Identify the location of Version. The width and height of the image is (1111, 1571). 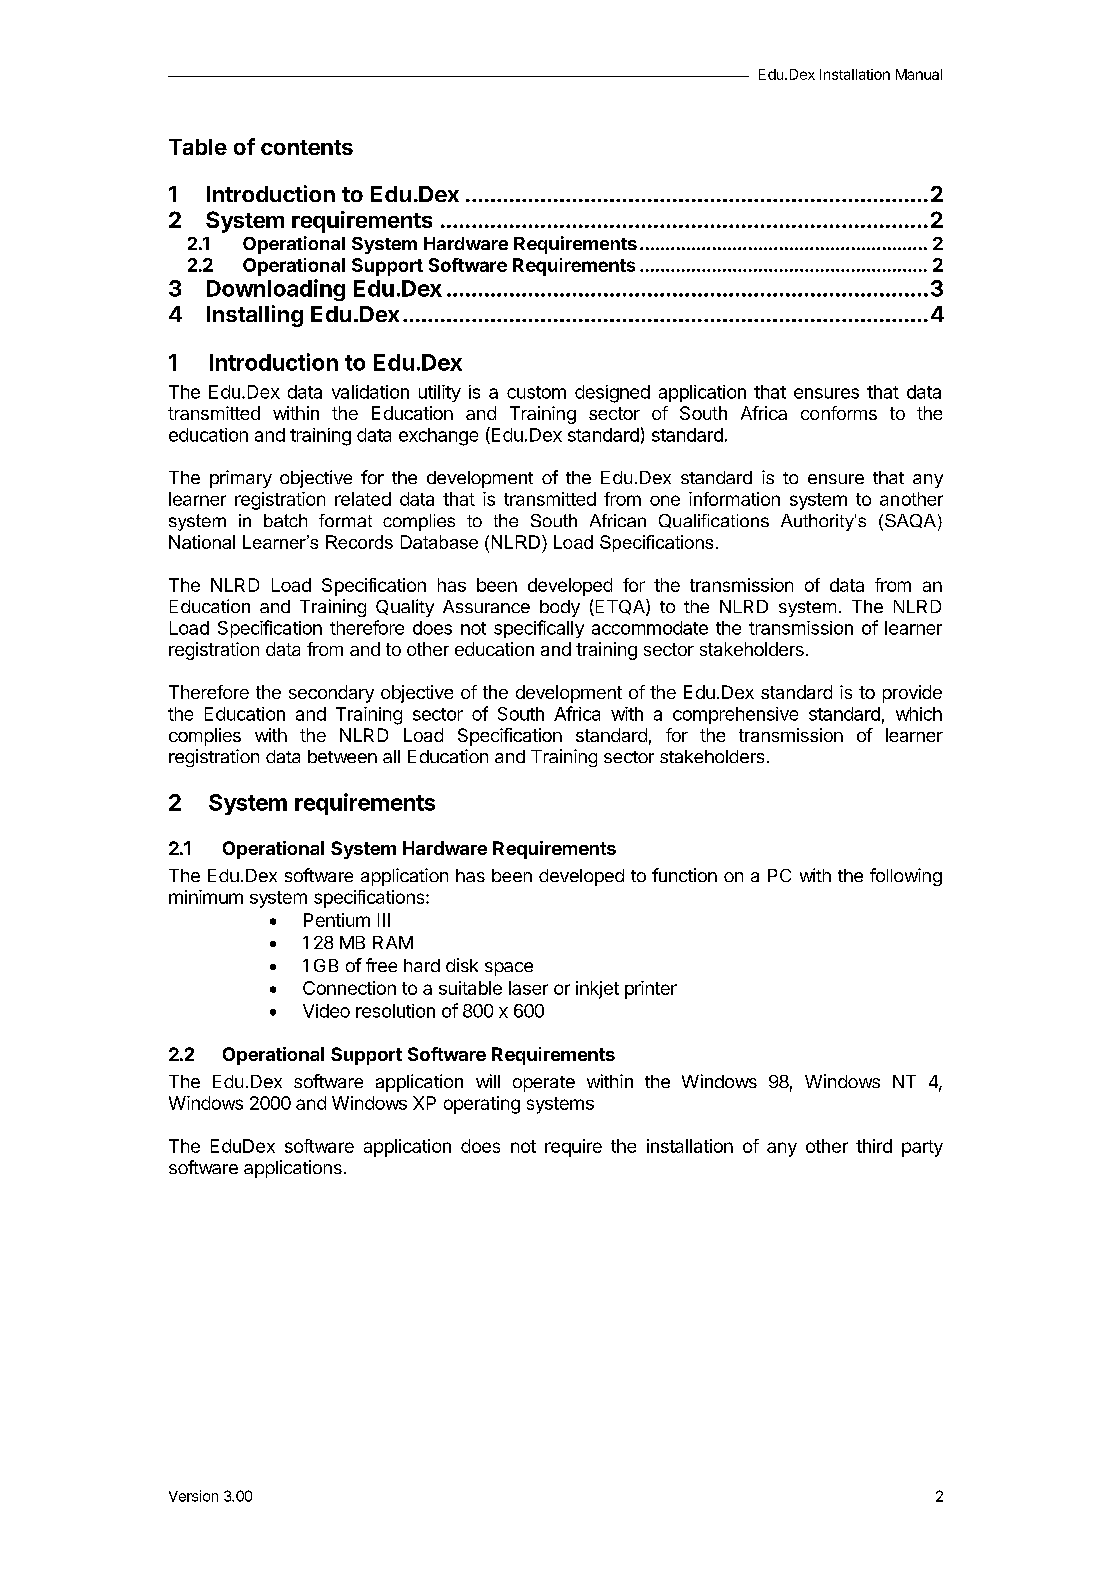
(193, 1496).
